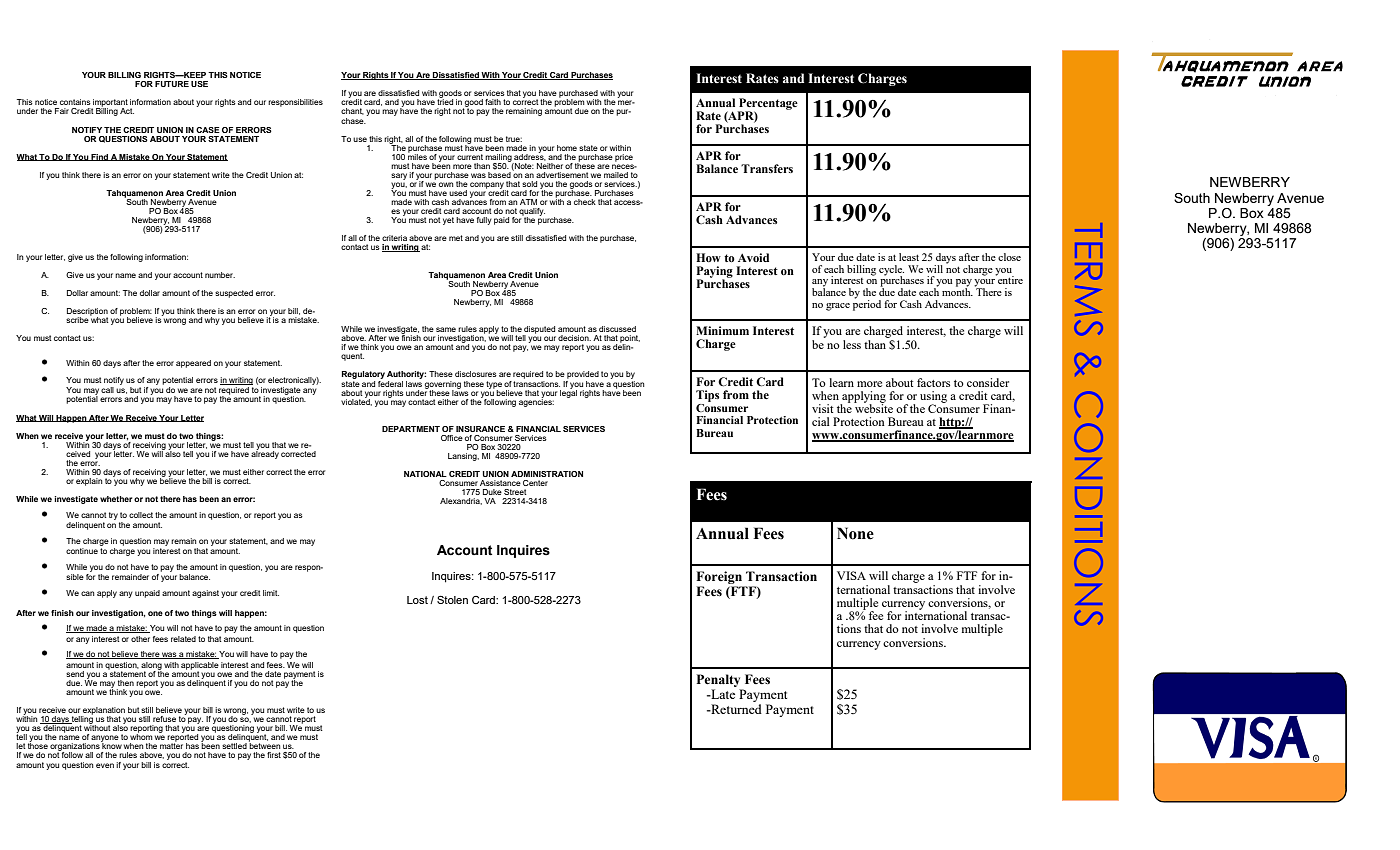 The height and width of the screenshot is (850, 1400). Describe the element at coordinates (767, 105) in the screenshot. I see `Percentage` at that location.
